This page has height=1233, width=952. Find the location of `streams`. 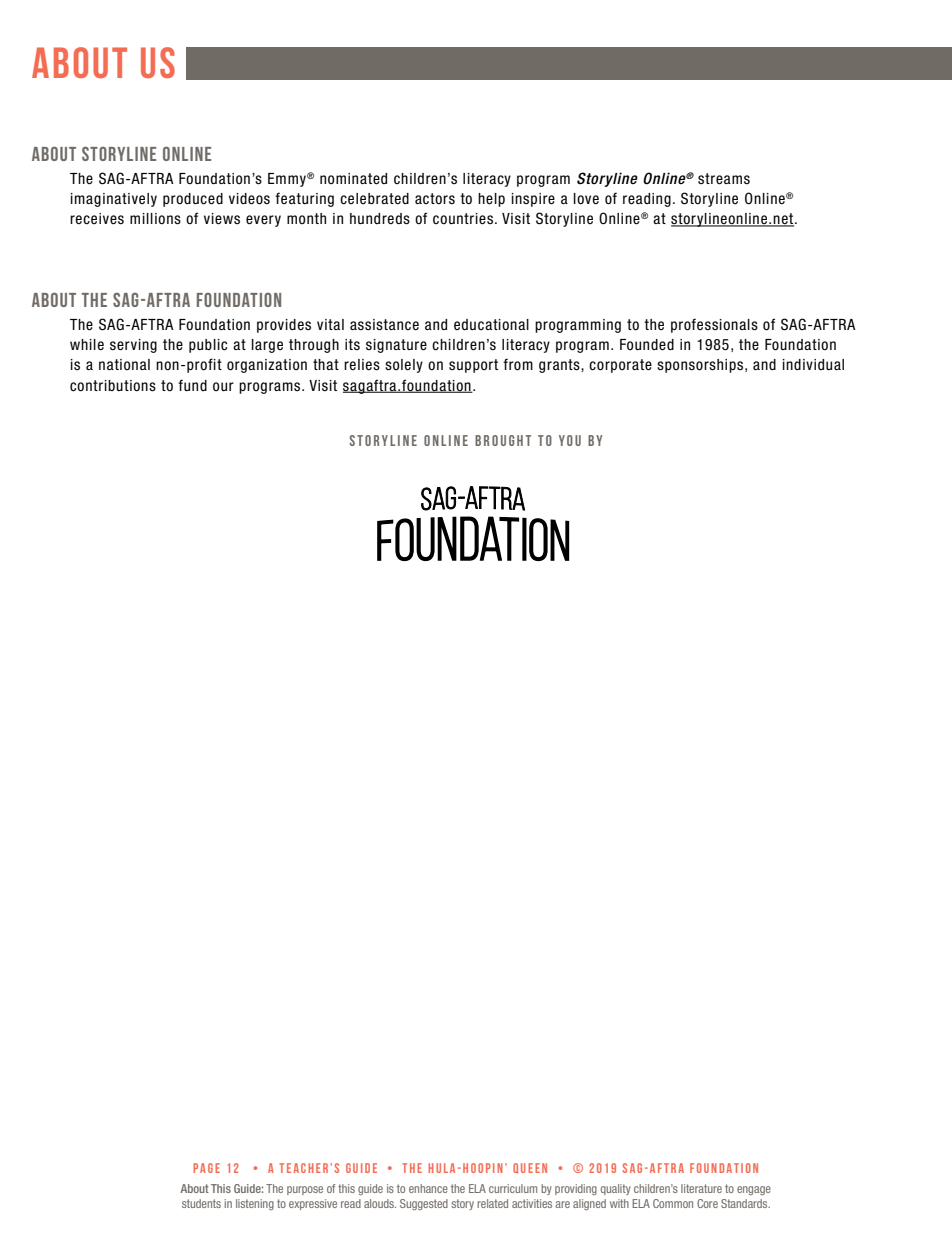

streams is located at coordinates (724, 179).
